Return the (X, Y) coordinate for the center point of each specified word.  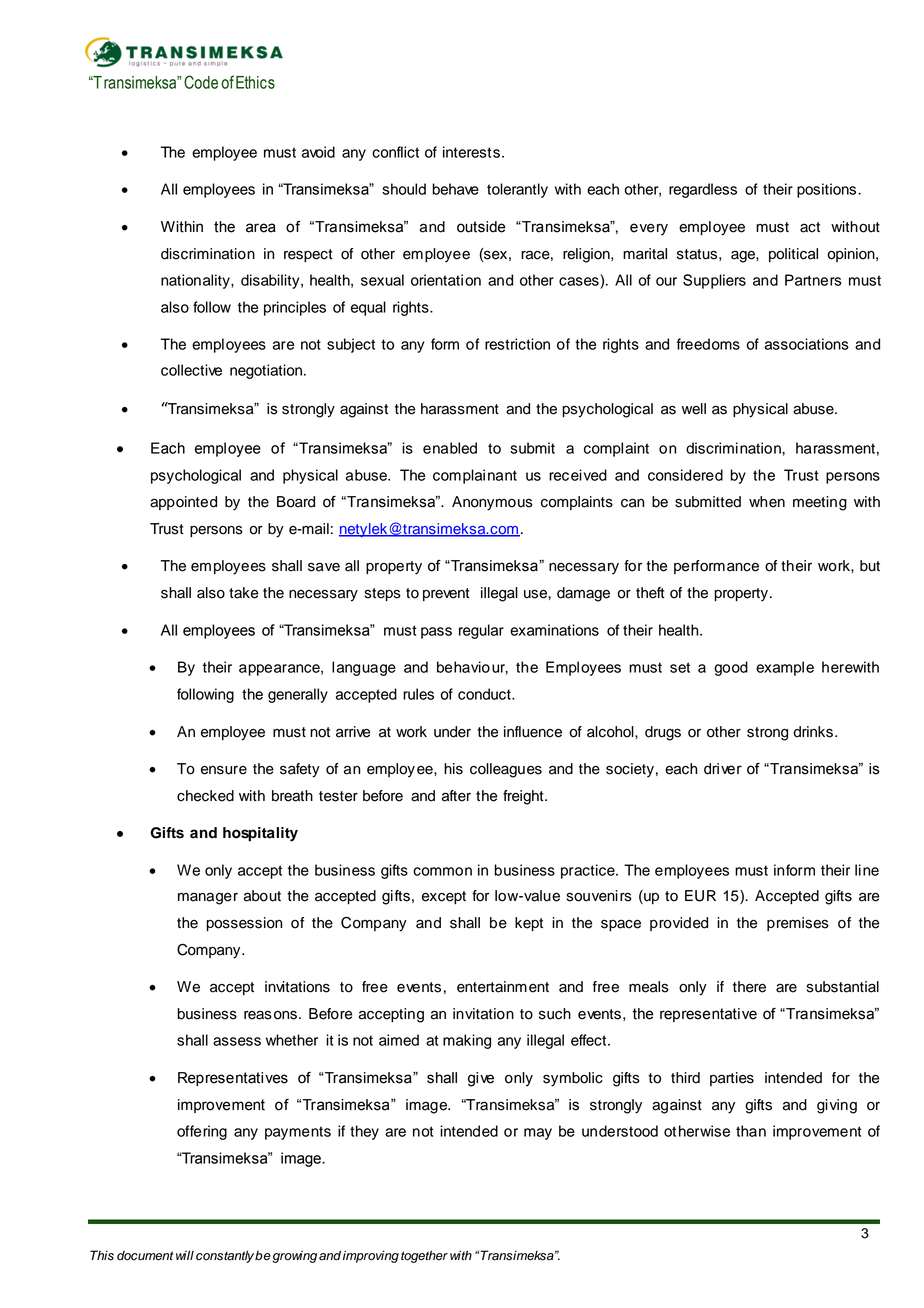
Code (201, 82)
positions (828, 190)
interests (471, 152)
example (785, 668)
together (424, 1256)
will (185, 1255)
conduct (485, 694)
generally (298, 695)
